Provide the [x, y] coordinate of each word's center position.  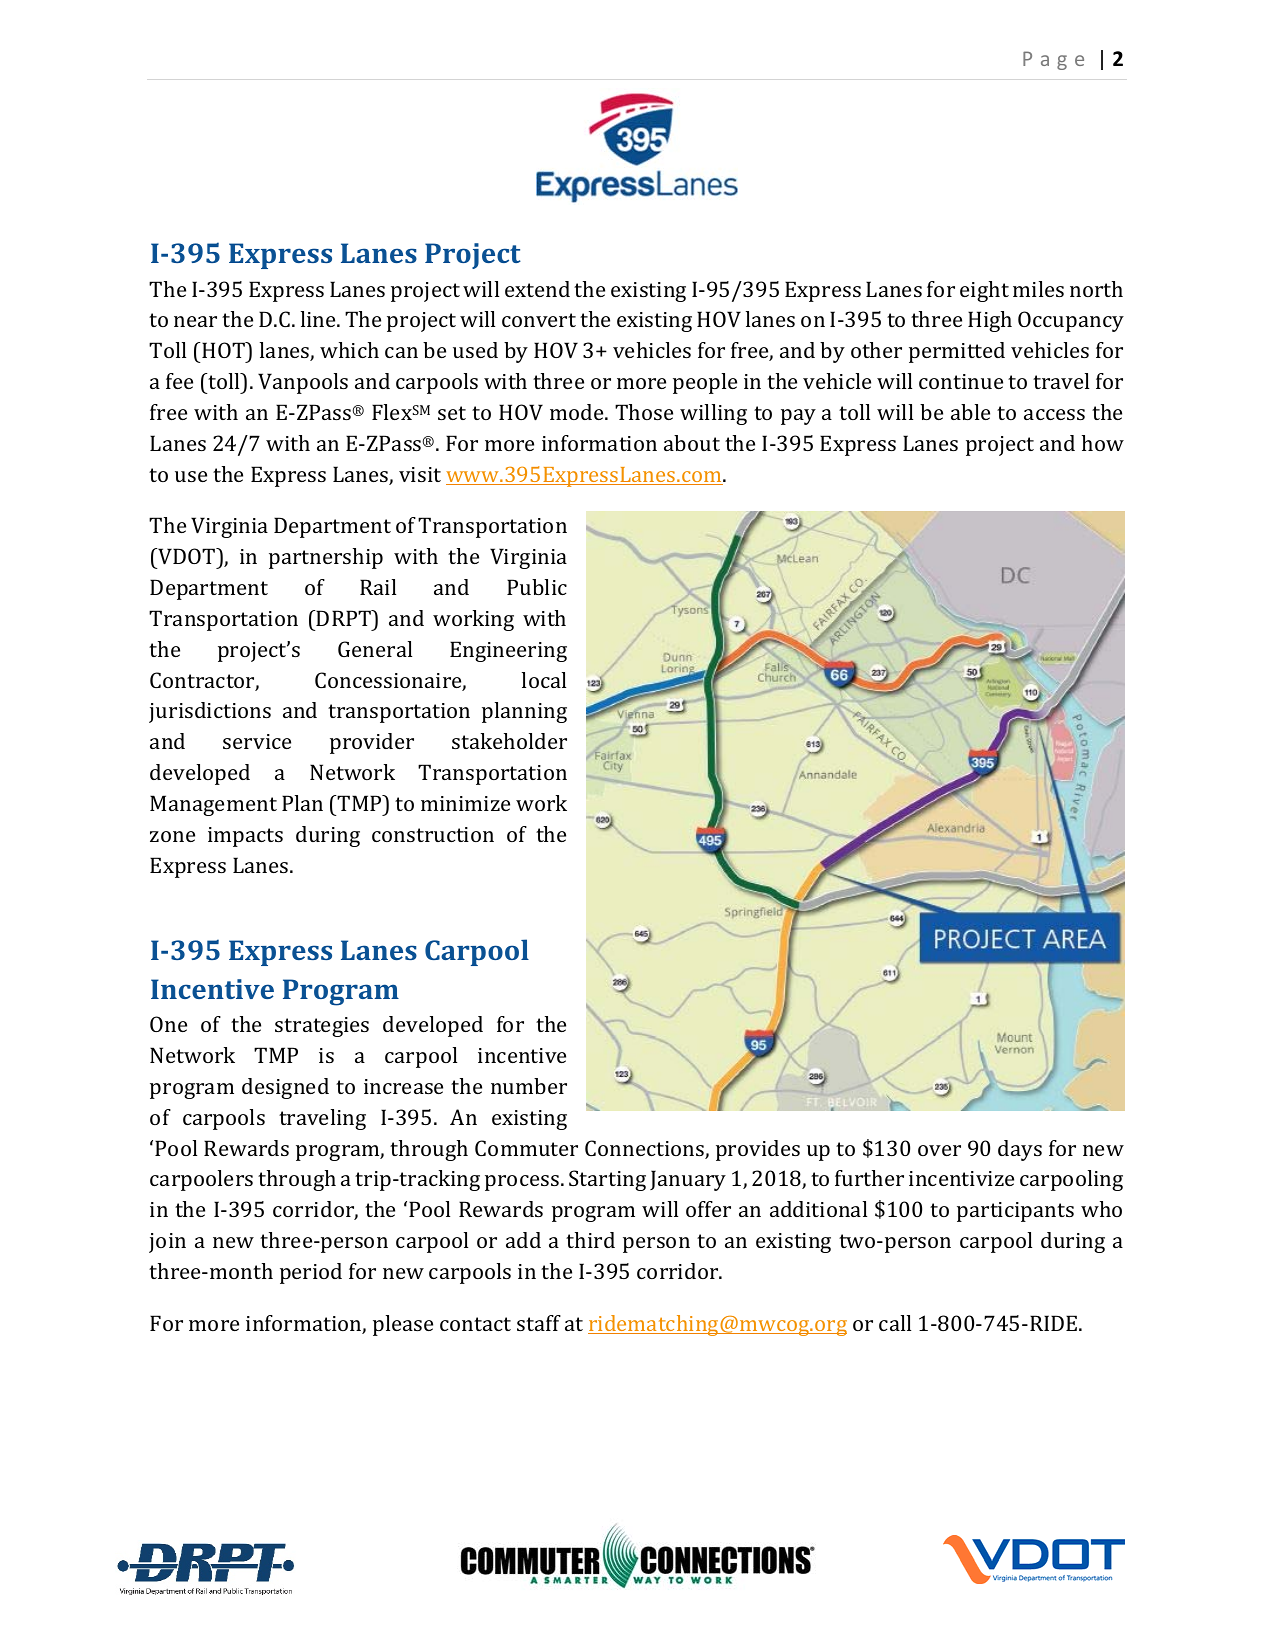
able [970, 412]
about [692, 443]
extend [537, 289]
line [319, 319]
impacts [245, 837]
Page [1053, 60]
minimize [465, 803]
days [1020, 1150]
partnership [326, 558]
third [590, 1240]
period [311, 1273]
